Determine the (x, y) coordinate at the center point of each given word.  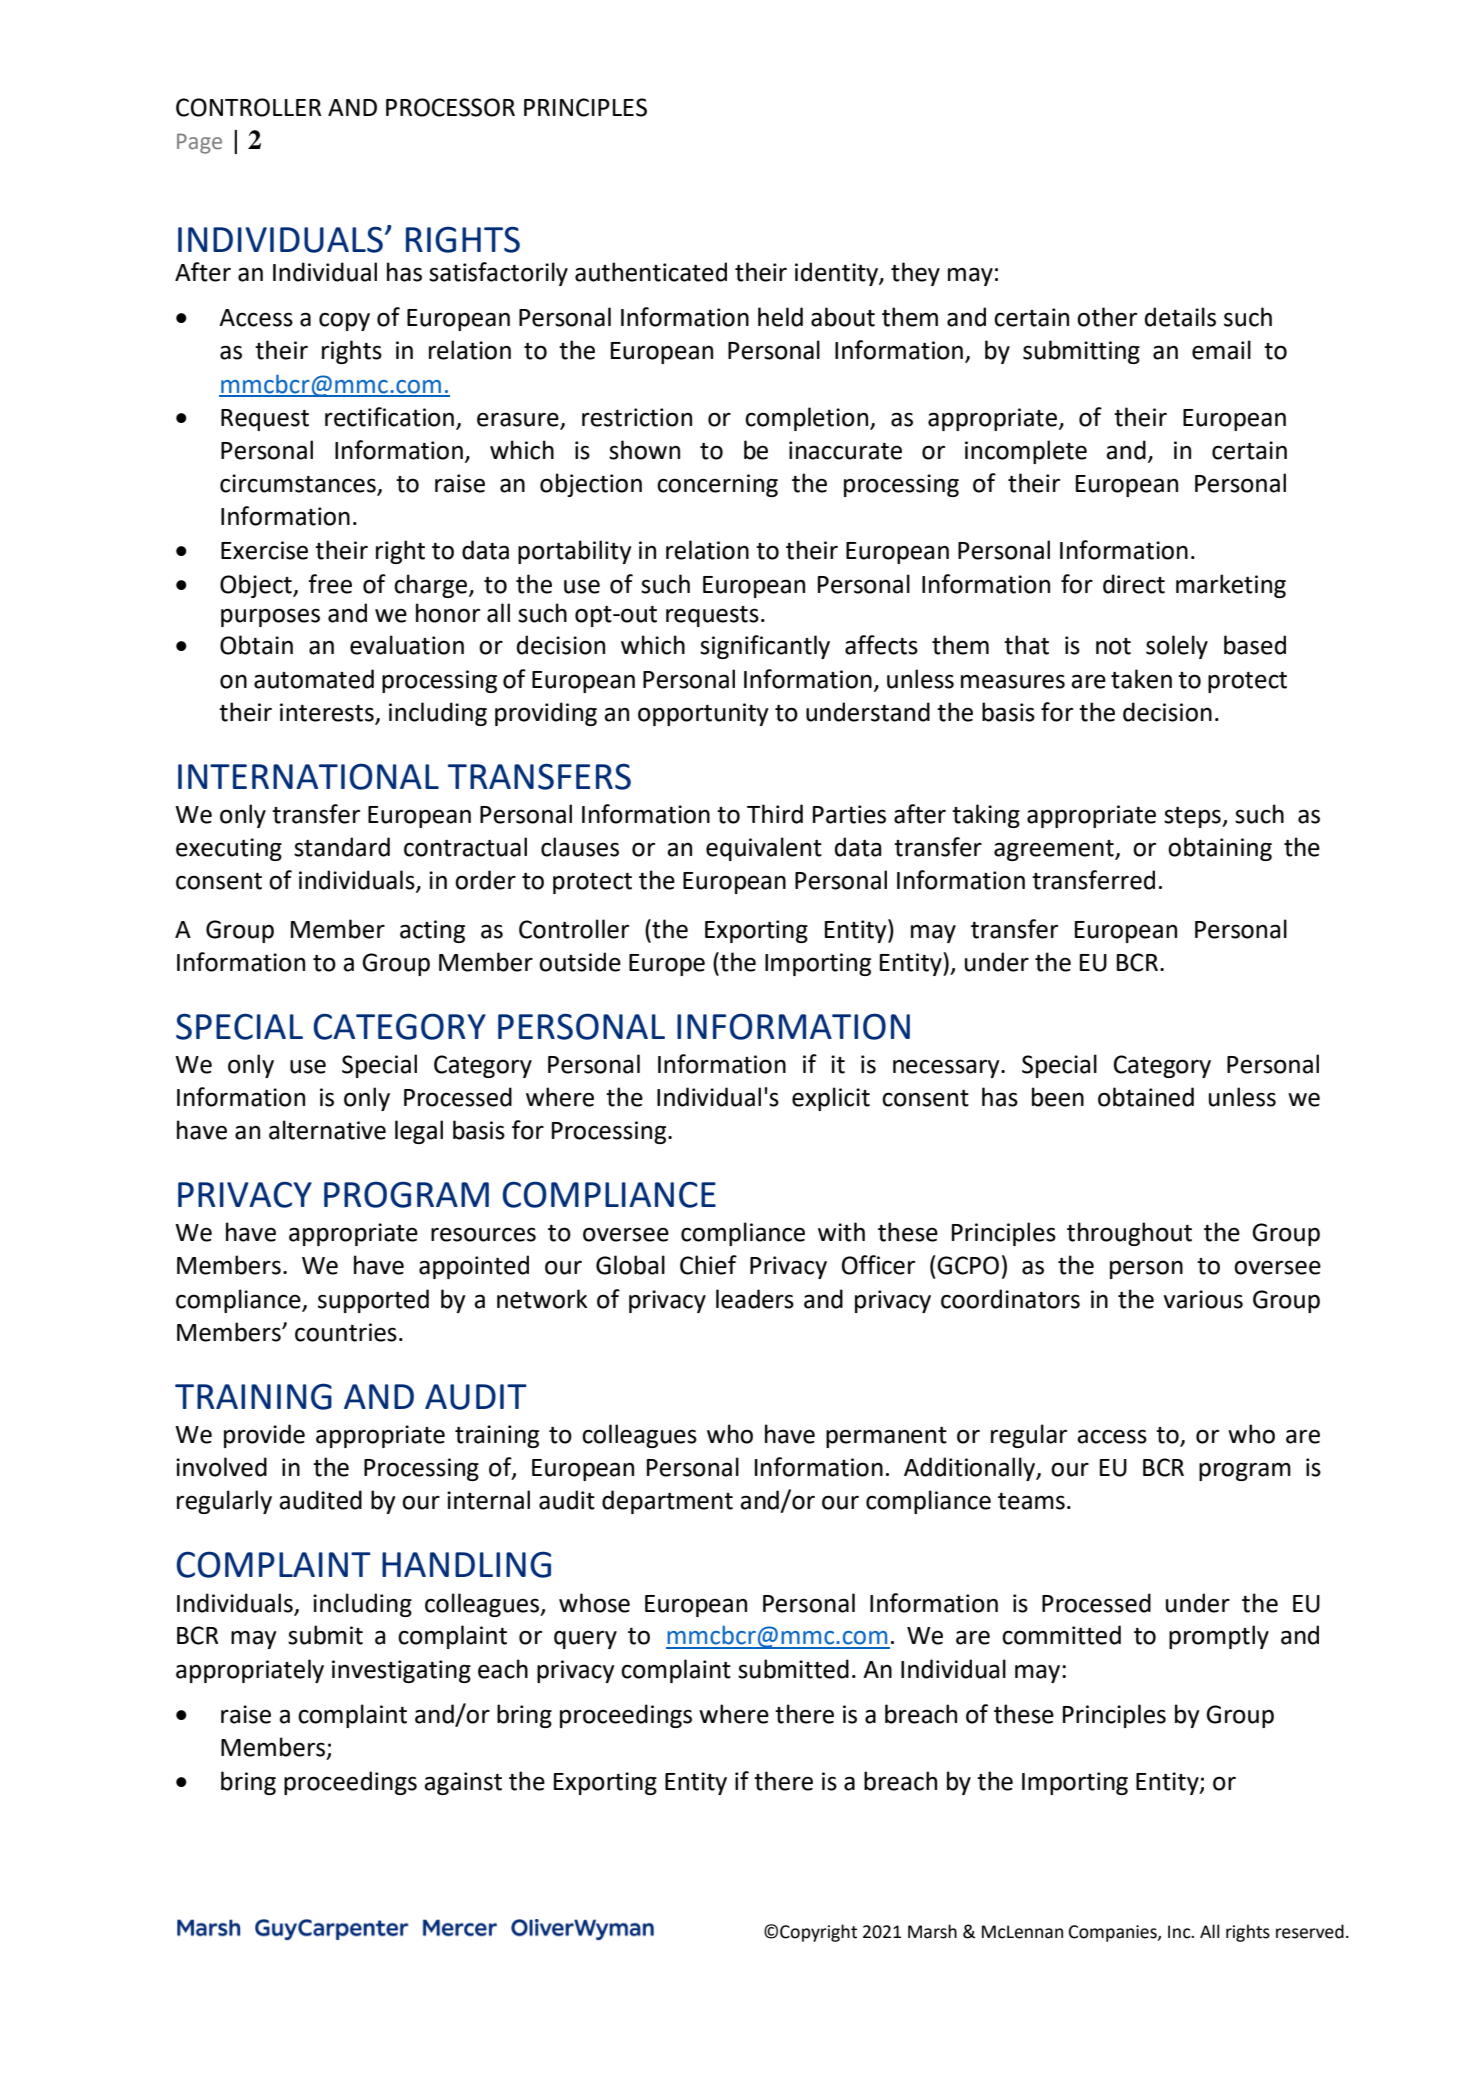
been (1058, 1097)
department (667, 1502)
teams (1031, 1501)
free (330, 584)
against (463, 1783)
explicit (831, 1099)
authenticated (651, 272)
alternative (327, 1130)
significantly (765, 647)
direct (1134, 584)
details (1180, 317)
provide (264, 1436)
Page (199, 143)
